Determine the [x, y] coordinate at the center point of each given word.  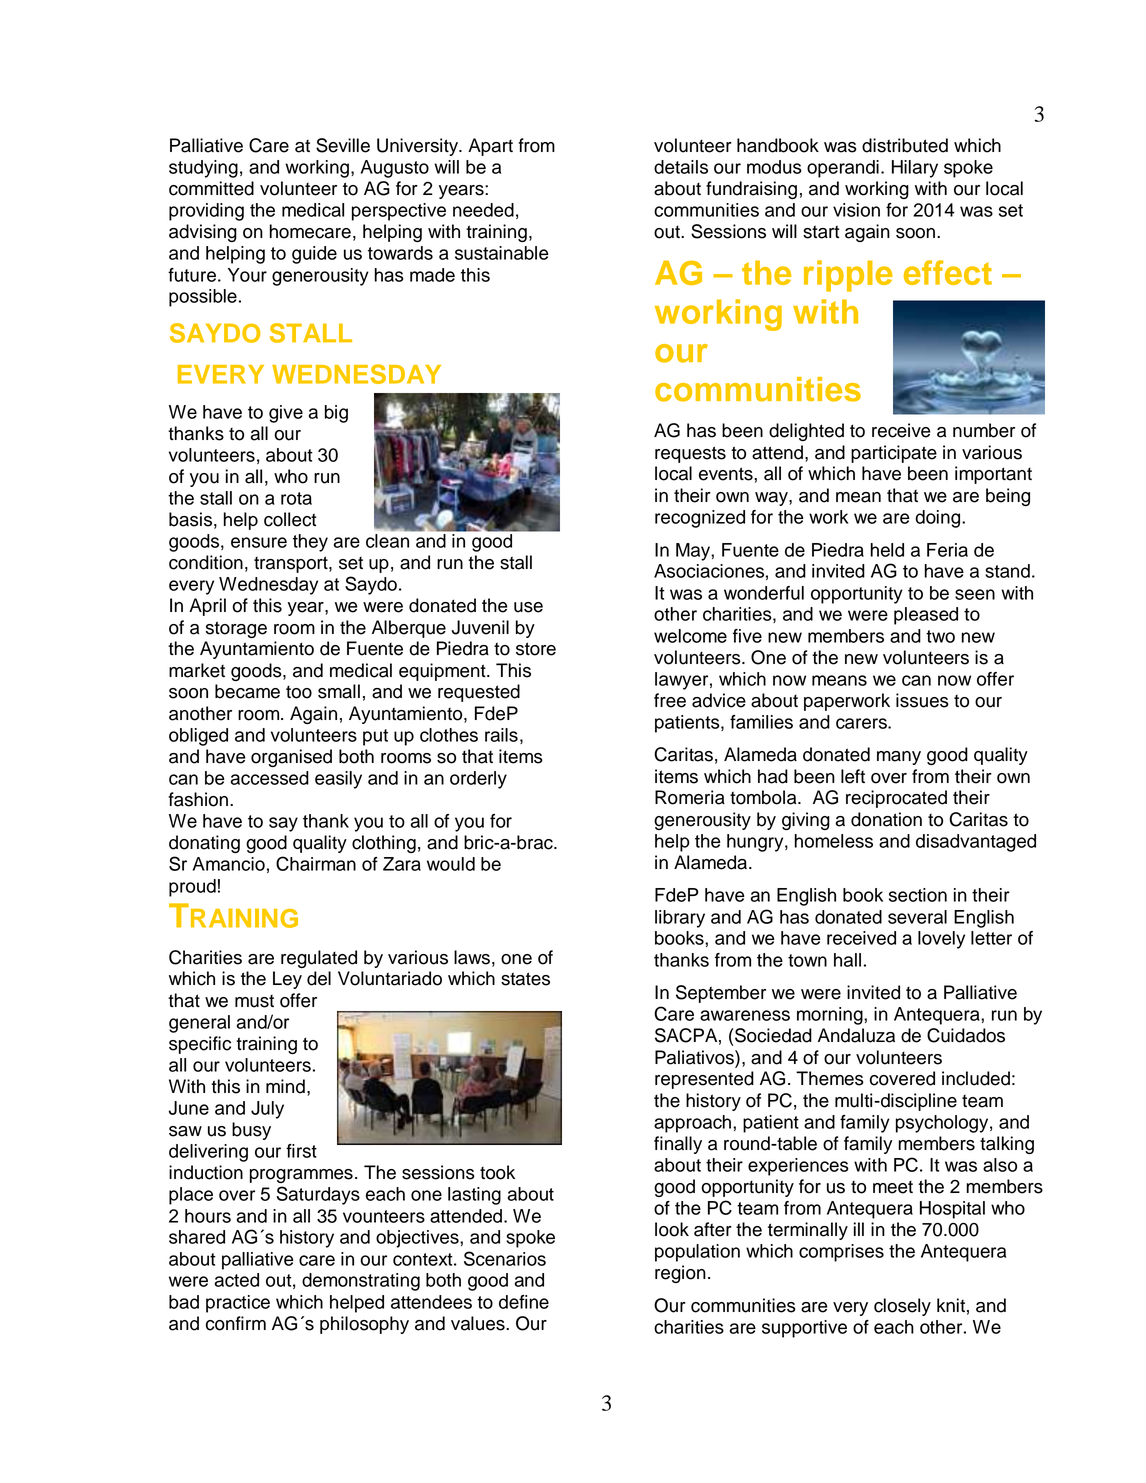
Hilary [915, 169]
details [681, 167]
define [524, 1302]
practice [238, 1304]
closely [902, 1307]
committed [211, 188]
